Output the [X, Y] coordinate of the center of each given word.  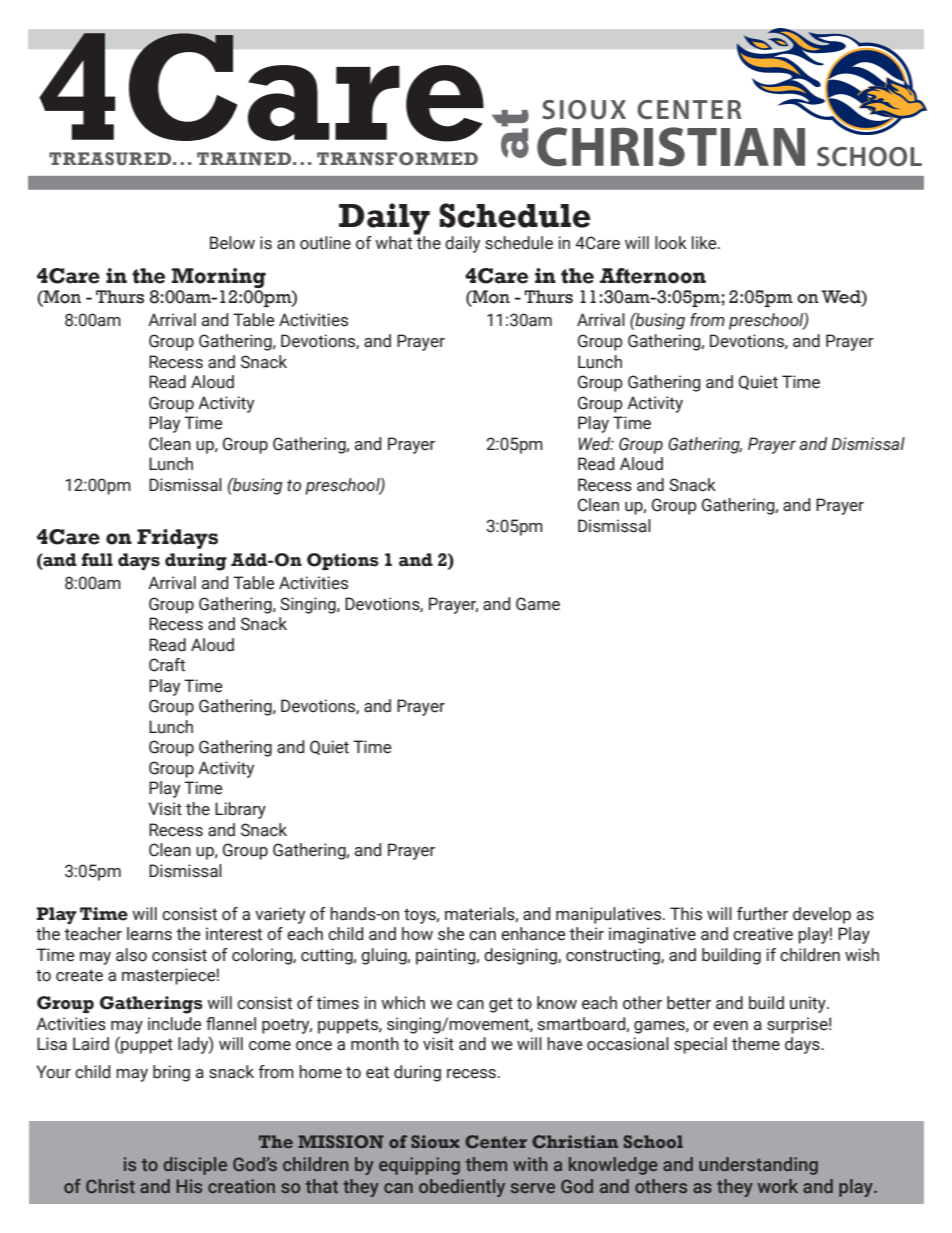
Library [240, 810]
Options [343, 561]
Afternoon [653, 276]
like [705, 243]
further [762, 914]
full [97, 560]
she [451, 934]
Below [232, 243]
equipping [419, 1166]
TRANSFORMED [397, 159]
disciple [195, 1166]
